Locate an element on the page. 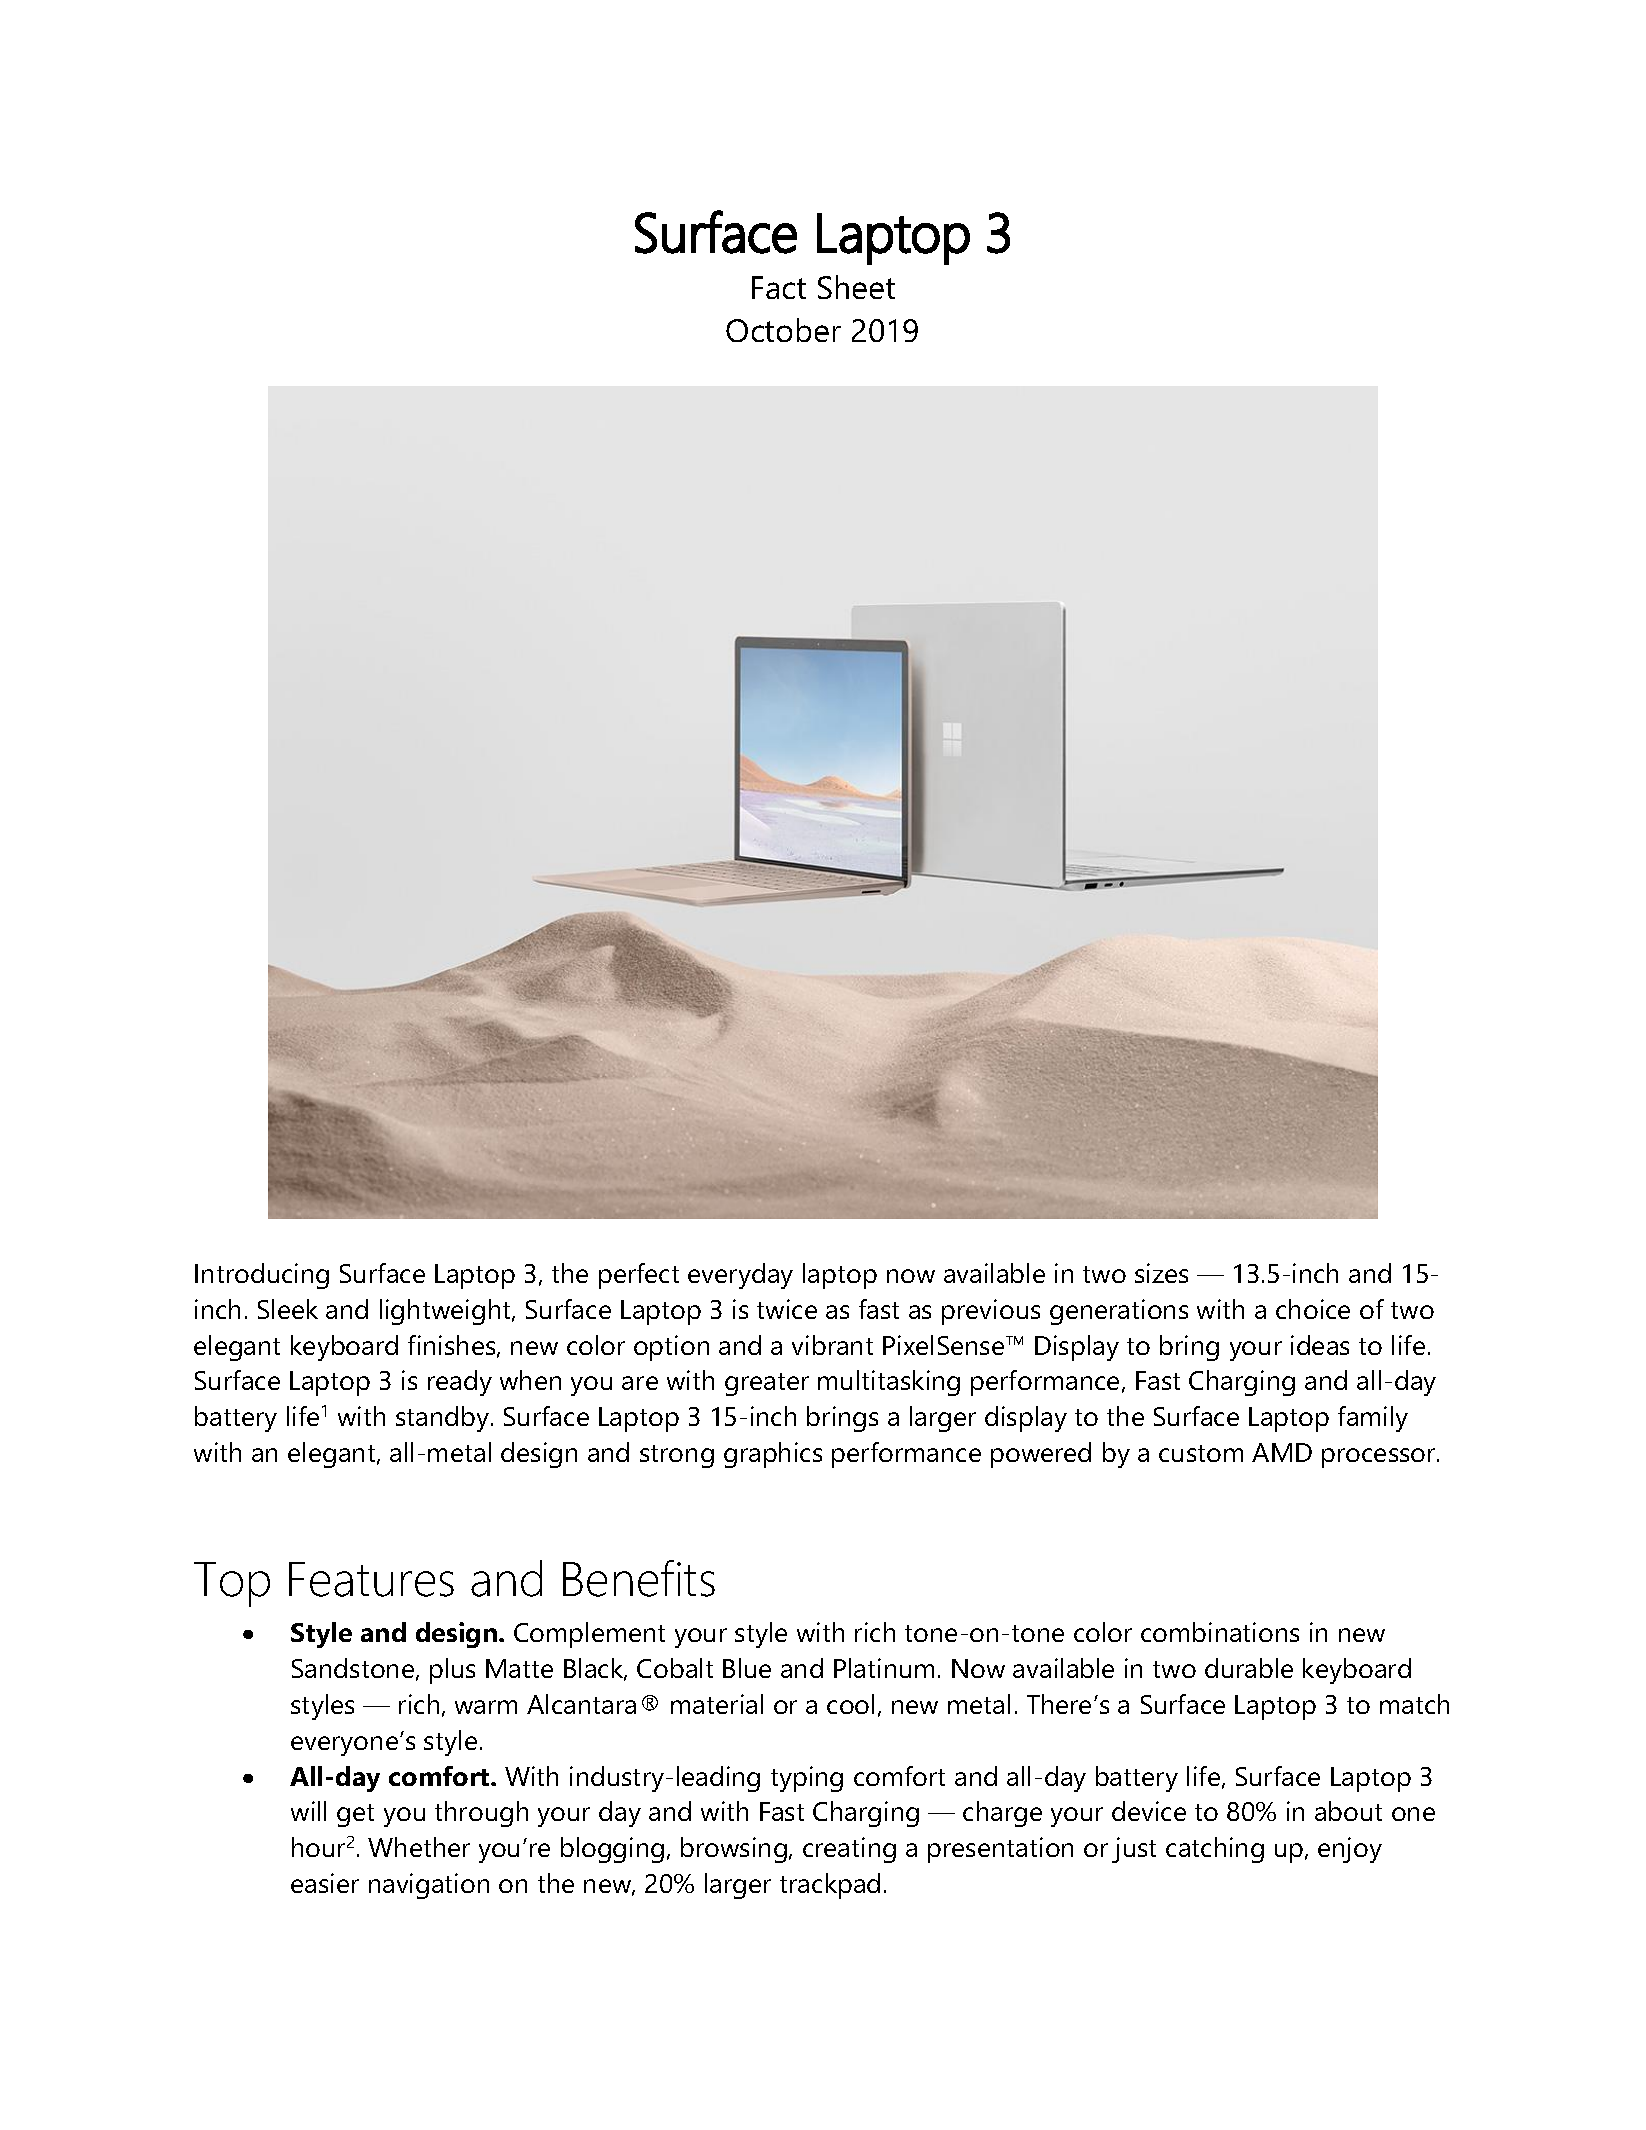 The height and width of the image is (2130, 1646). AMD is located at coordinates (1282, 1452).
